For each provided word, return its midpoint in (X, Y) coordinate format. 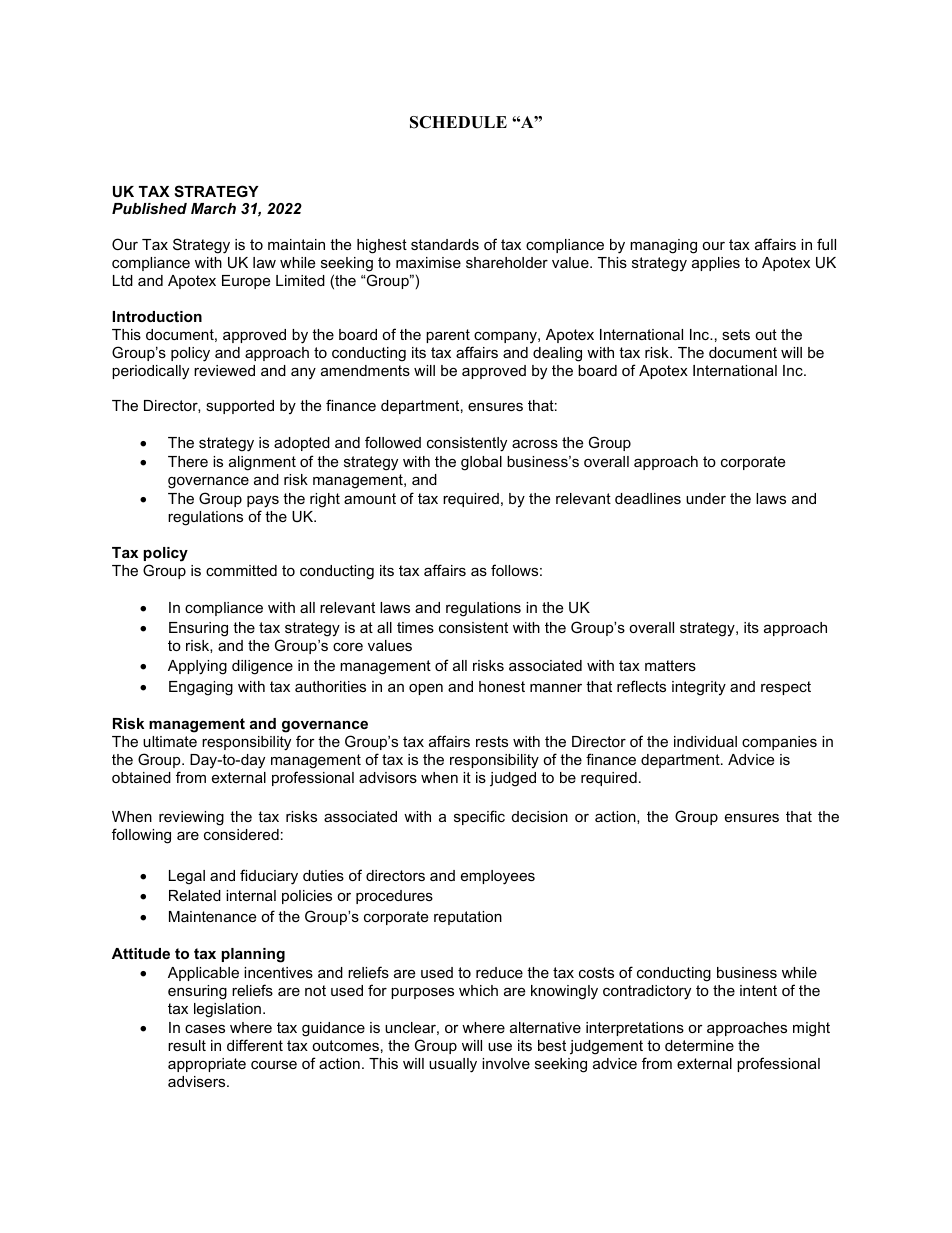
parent (448, 336)
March (213, 208)
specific (479, 817)
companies (779, 743)
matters (670, 665)
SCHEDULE (458, 122)
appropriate (207, 1065)
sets (736, 334)
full (826, 244)
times (415, 627)
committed (241, 570)
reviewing (191, 818)
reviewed (224, 370)
